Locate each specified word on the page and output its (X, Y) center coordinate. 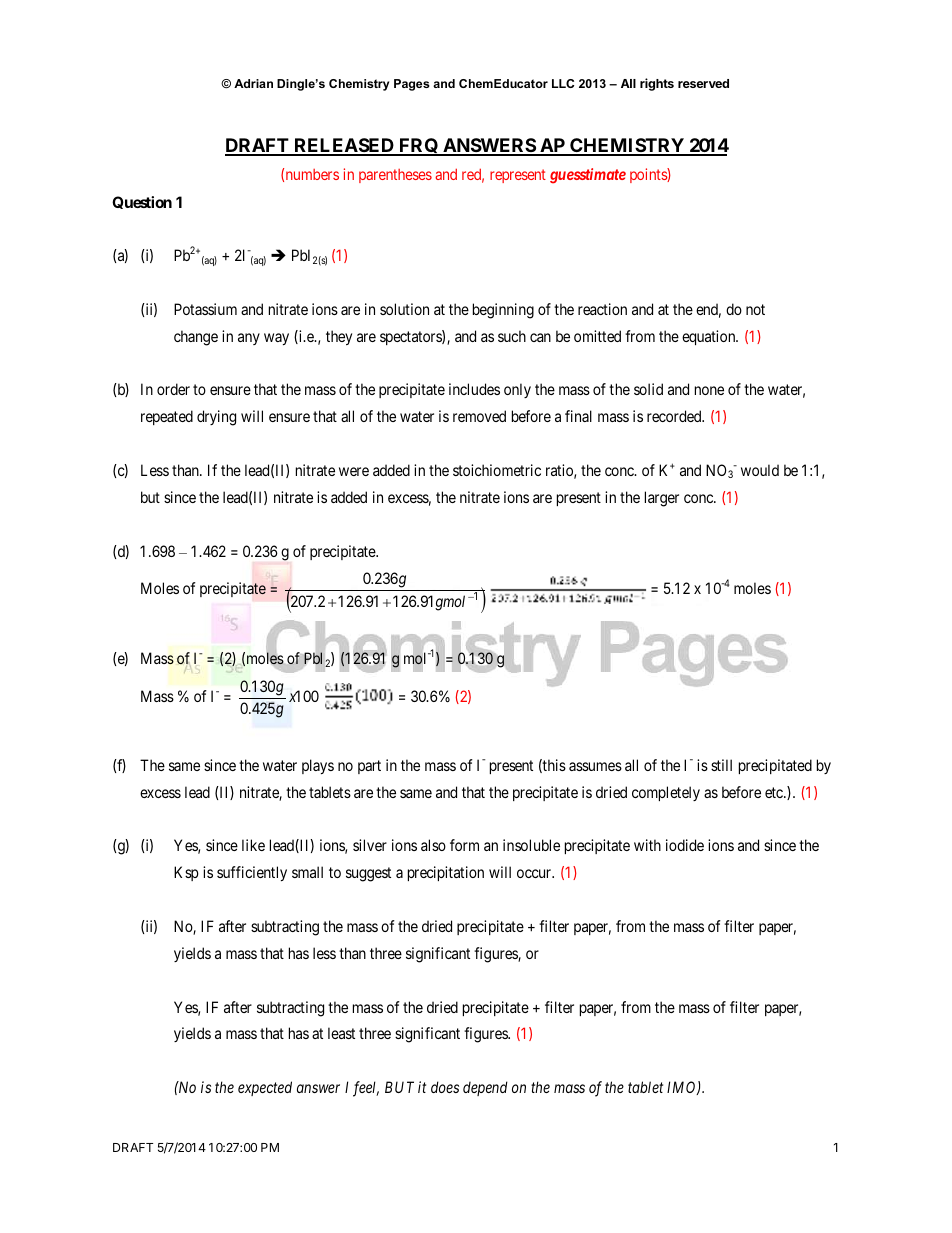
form (464, 845)
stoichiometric (497, 470)
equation (710, 337)
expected (265, 1088)
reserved (703, 83)
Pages (412, 85)
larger (662, 499)
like (253, 845)
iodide (685, 845)
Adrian (253, 83)
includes (474, 389)
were (354, 471)
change (196, 338)
